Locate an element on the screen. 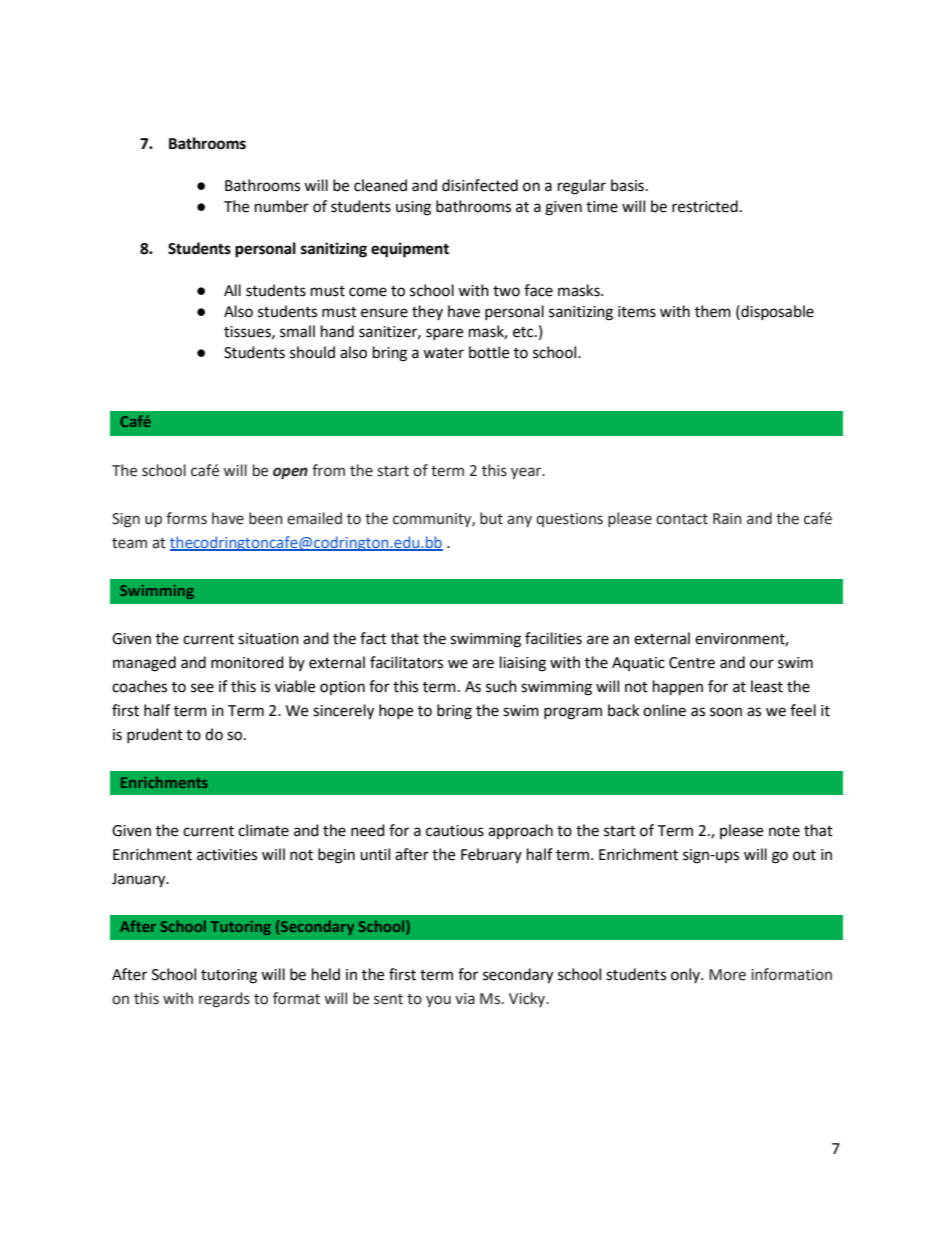 The width and height of the screenshot is (952, 1233). you is located at coordinates (438, 1001).
